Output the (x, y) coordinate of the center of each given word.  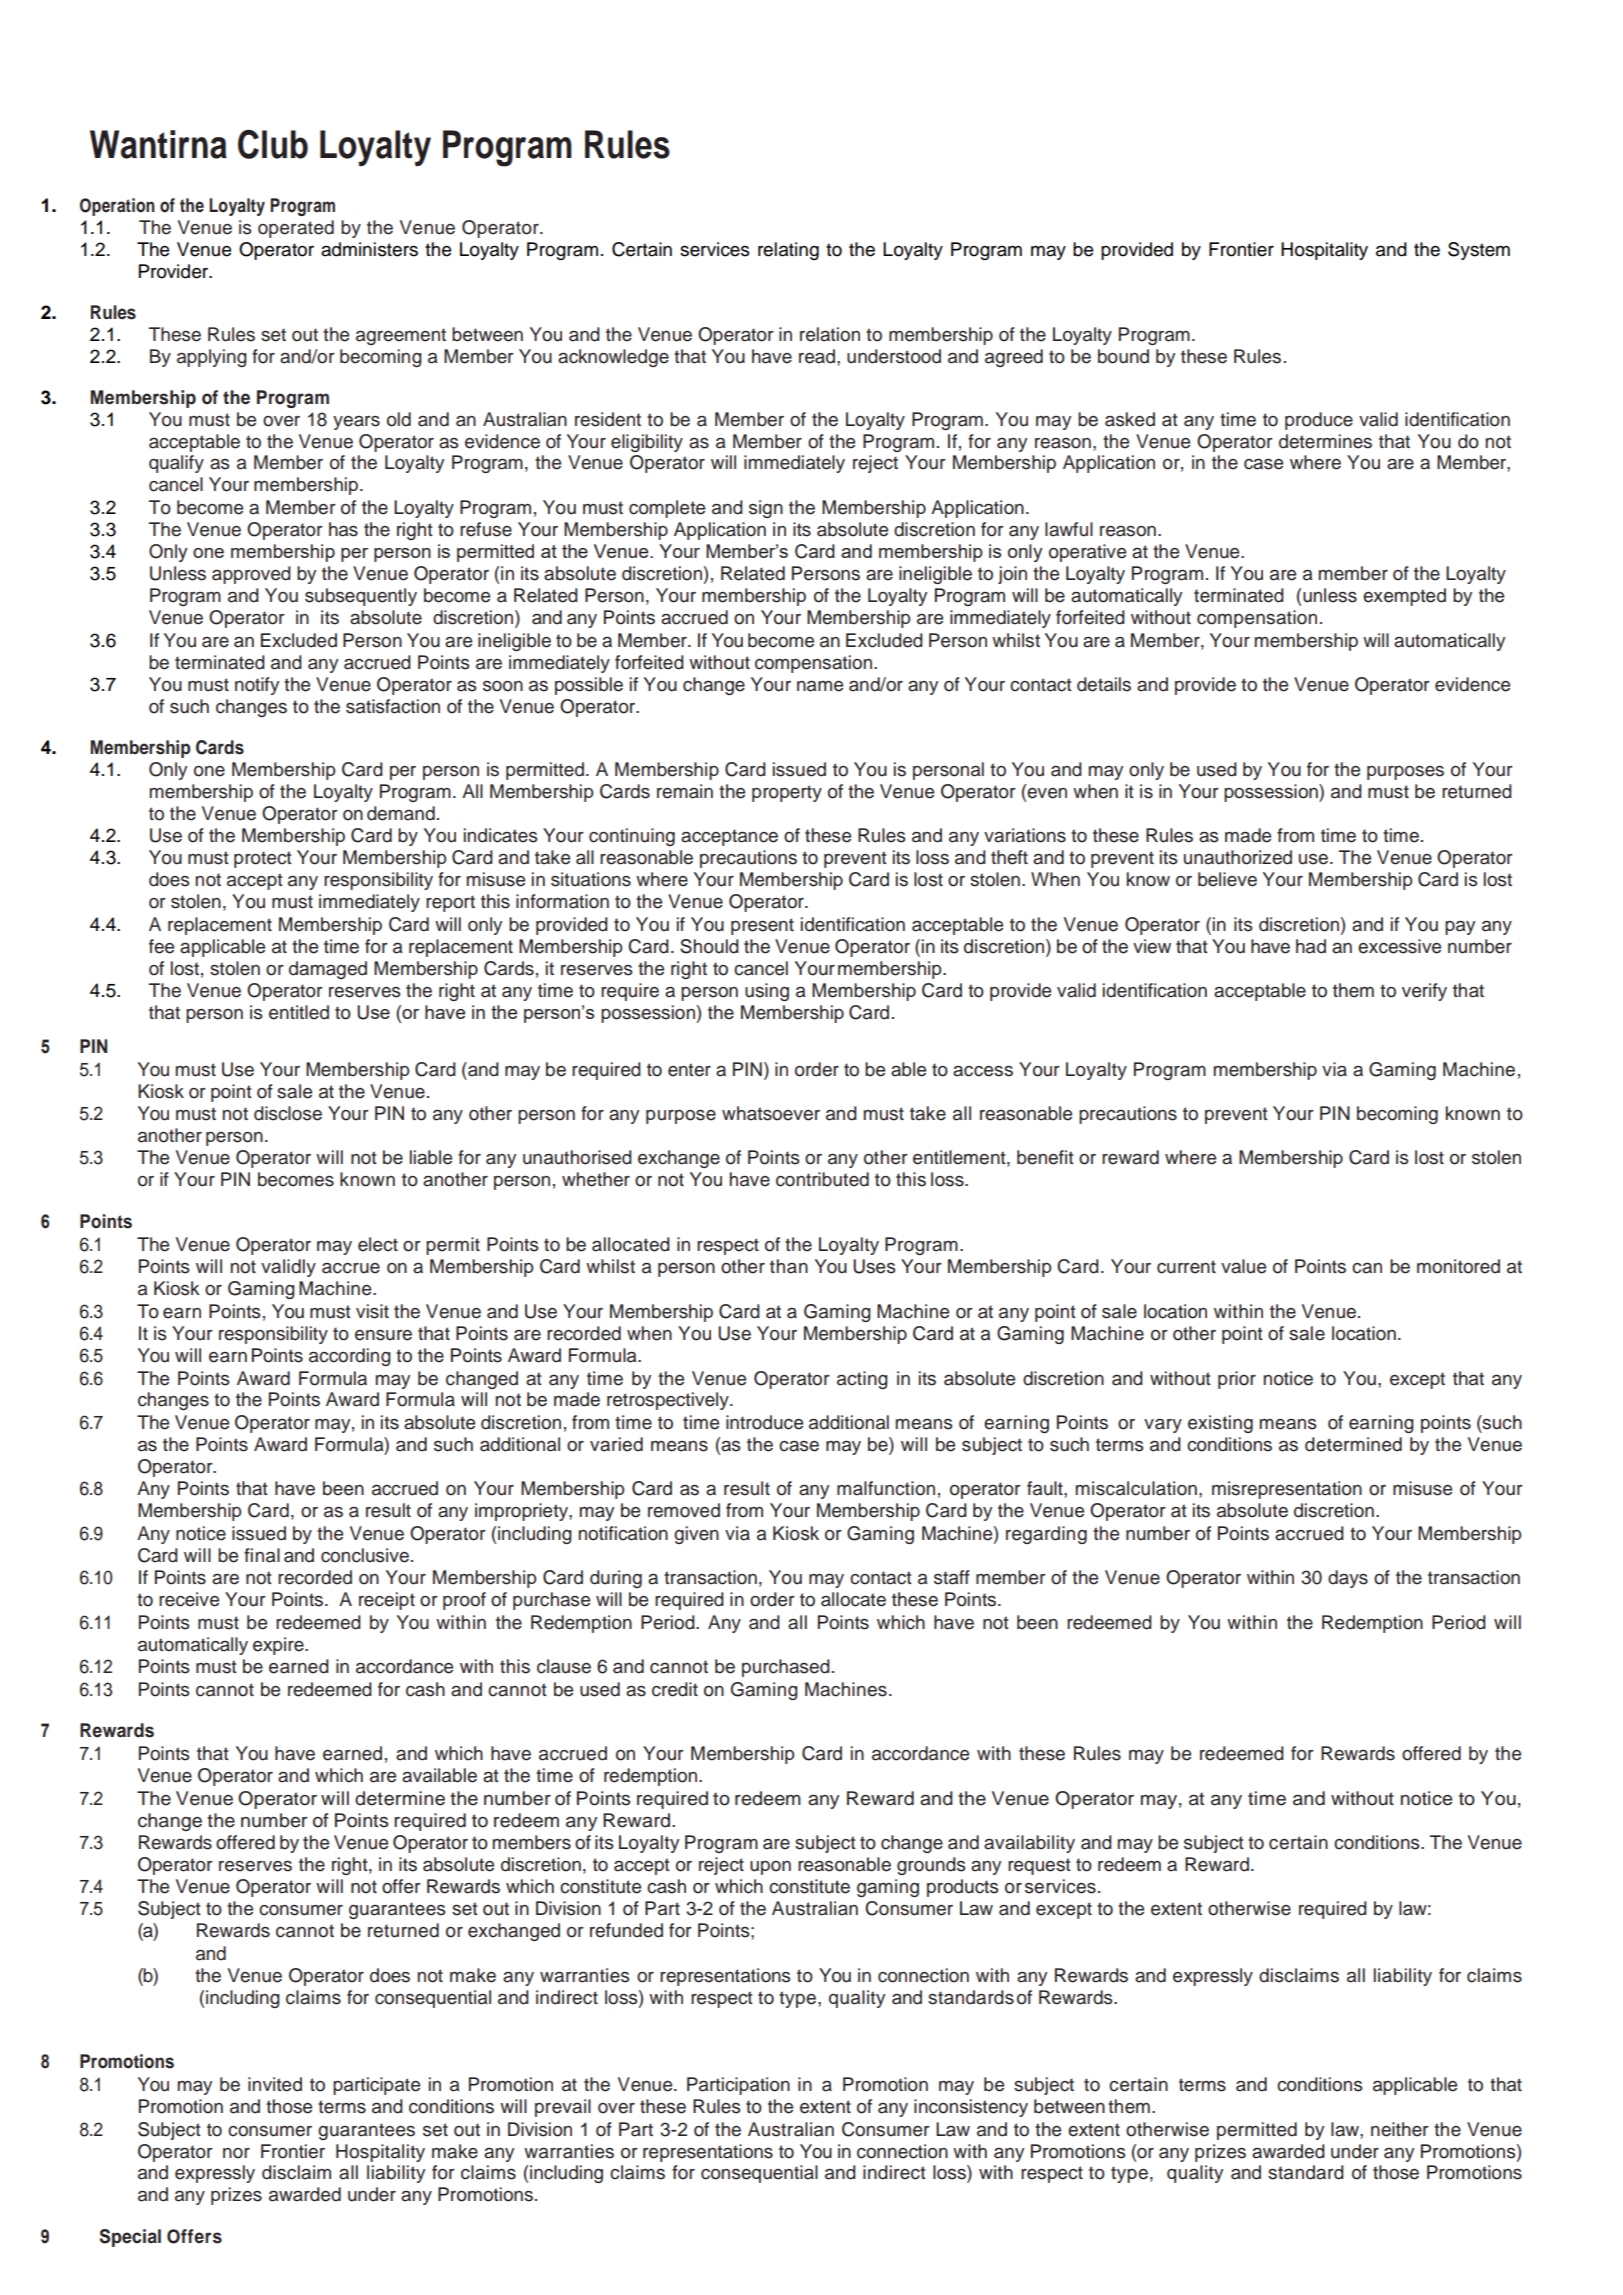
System (1479, 251)
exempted (1404, 597)
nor (236, 2153)
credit (675, 1689)
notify (257, 686)
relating (788, 251)
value (1243, 1266)
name (820, 686)
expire (279, 1646)
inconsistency (971, 2108)
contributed (822, 1179)
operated (296, 229)
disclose (288, 1113)
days (1348, 1579)
